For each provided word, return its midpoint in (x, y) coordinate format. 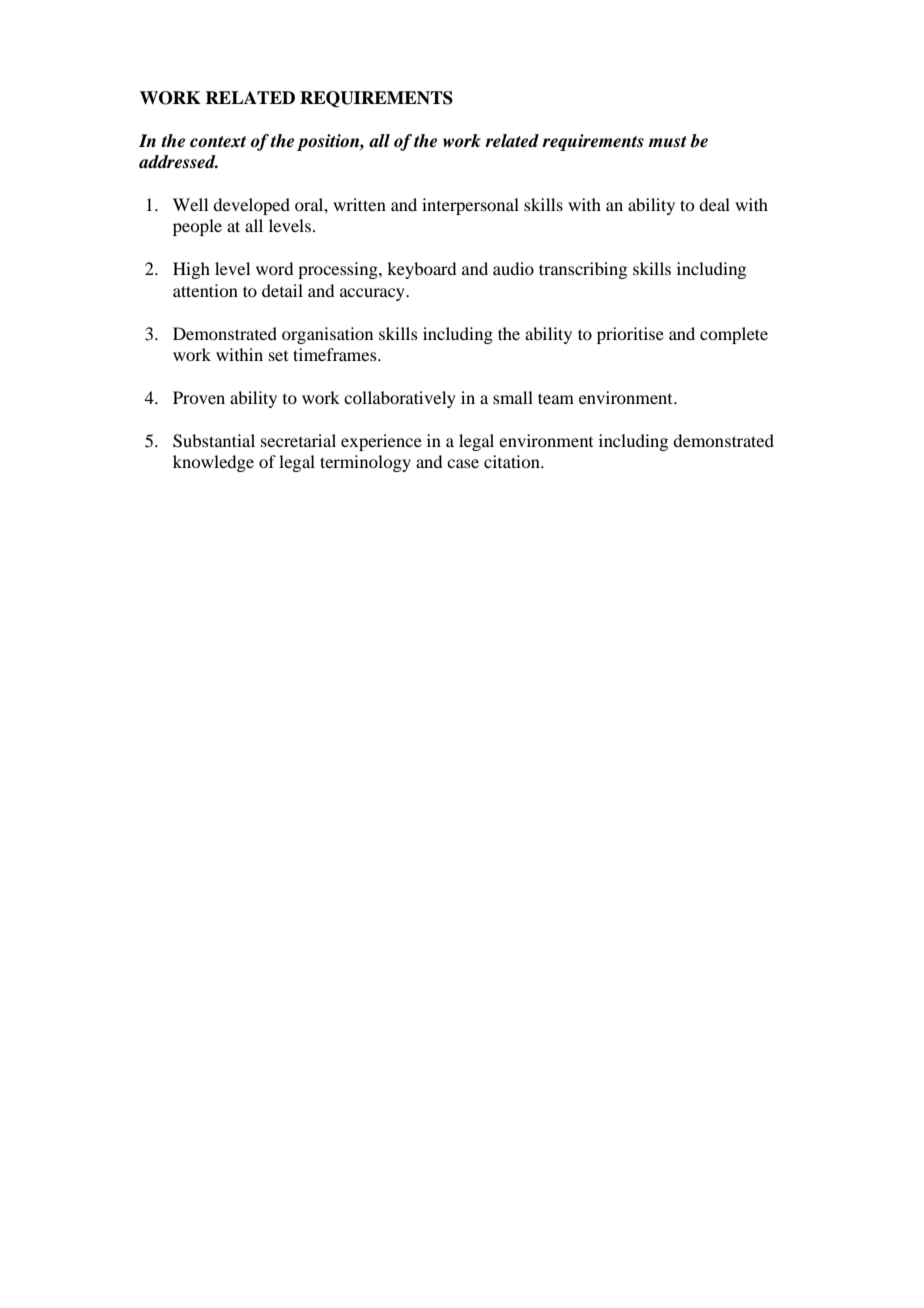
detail (282, 290)
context (218, 142)
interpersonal (470, 206)
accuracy (373, 294)
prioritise (630, 335)
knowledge (213, 463)
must (667, 142)
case (463, 463)
